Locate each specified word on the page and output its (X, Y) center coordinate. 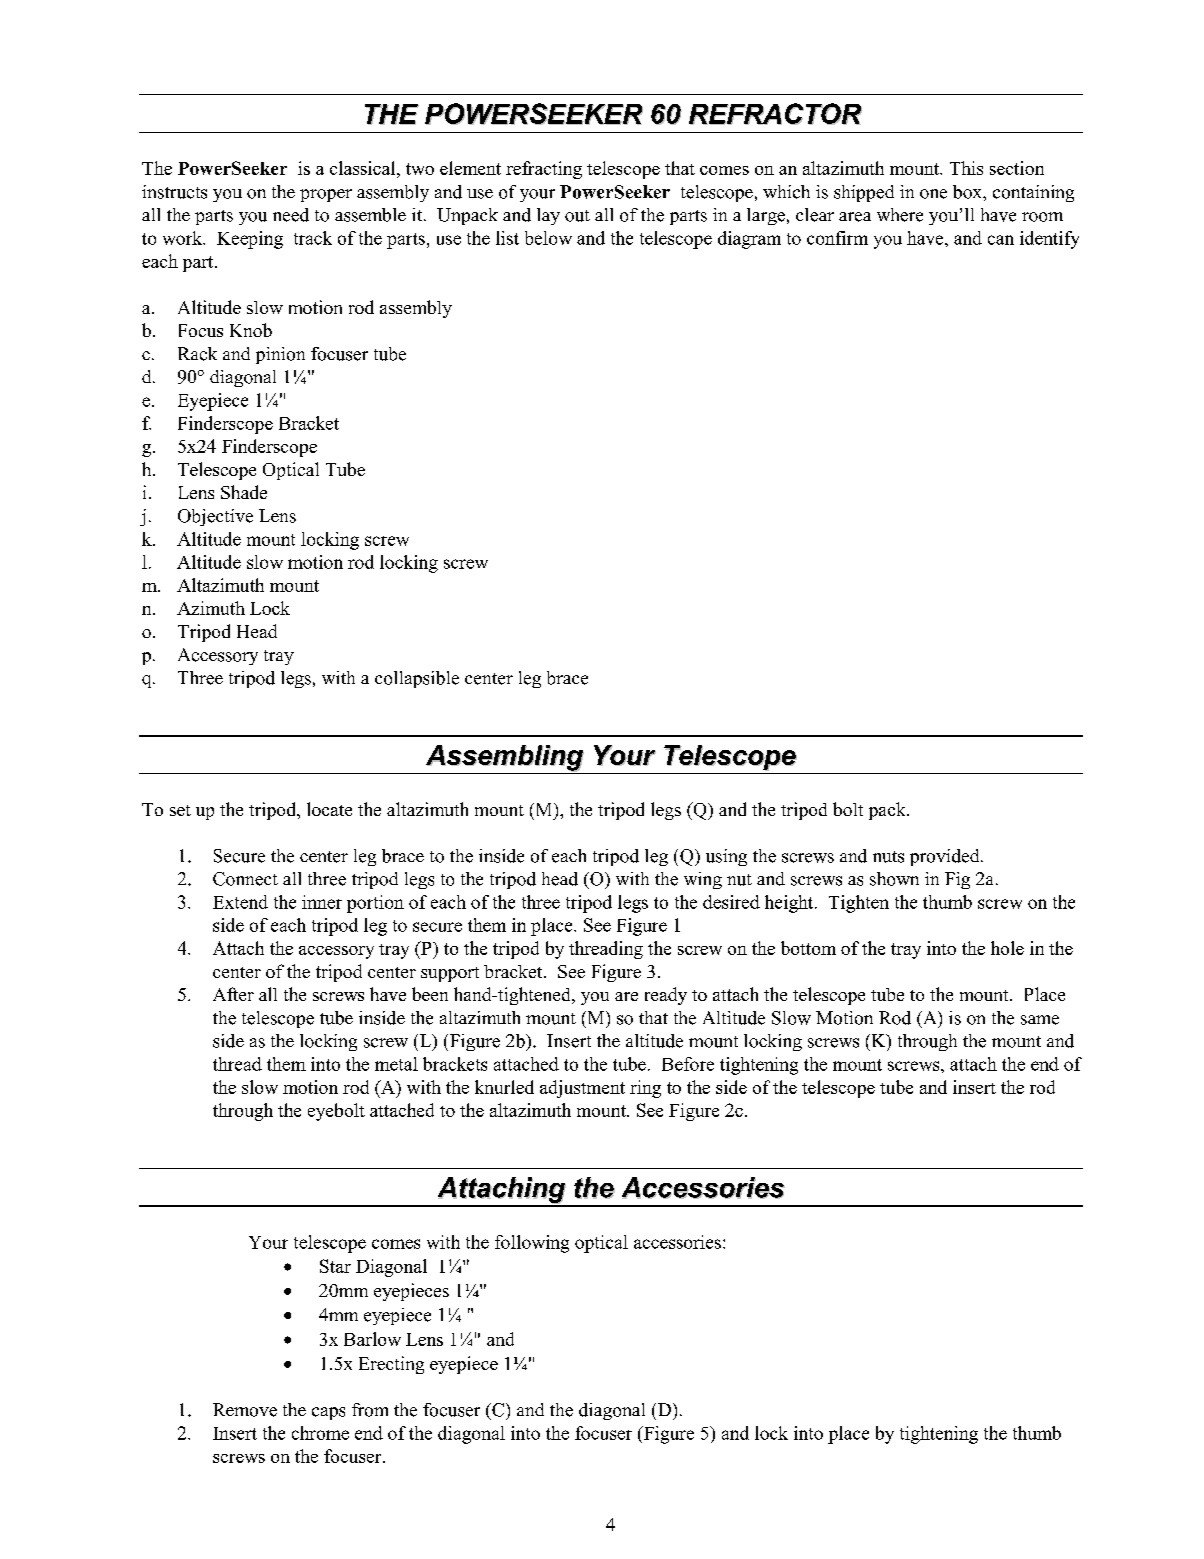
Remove (245, 1410)
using (726, 857)
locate (329, 809)
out (577, 216)
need (291, 215)
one (933, 194)
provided (946, 857)
